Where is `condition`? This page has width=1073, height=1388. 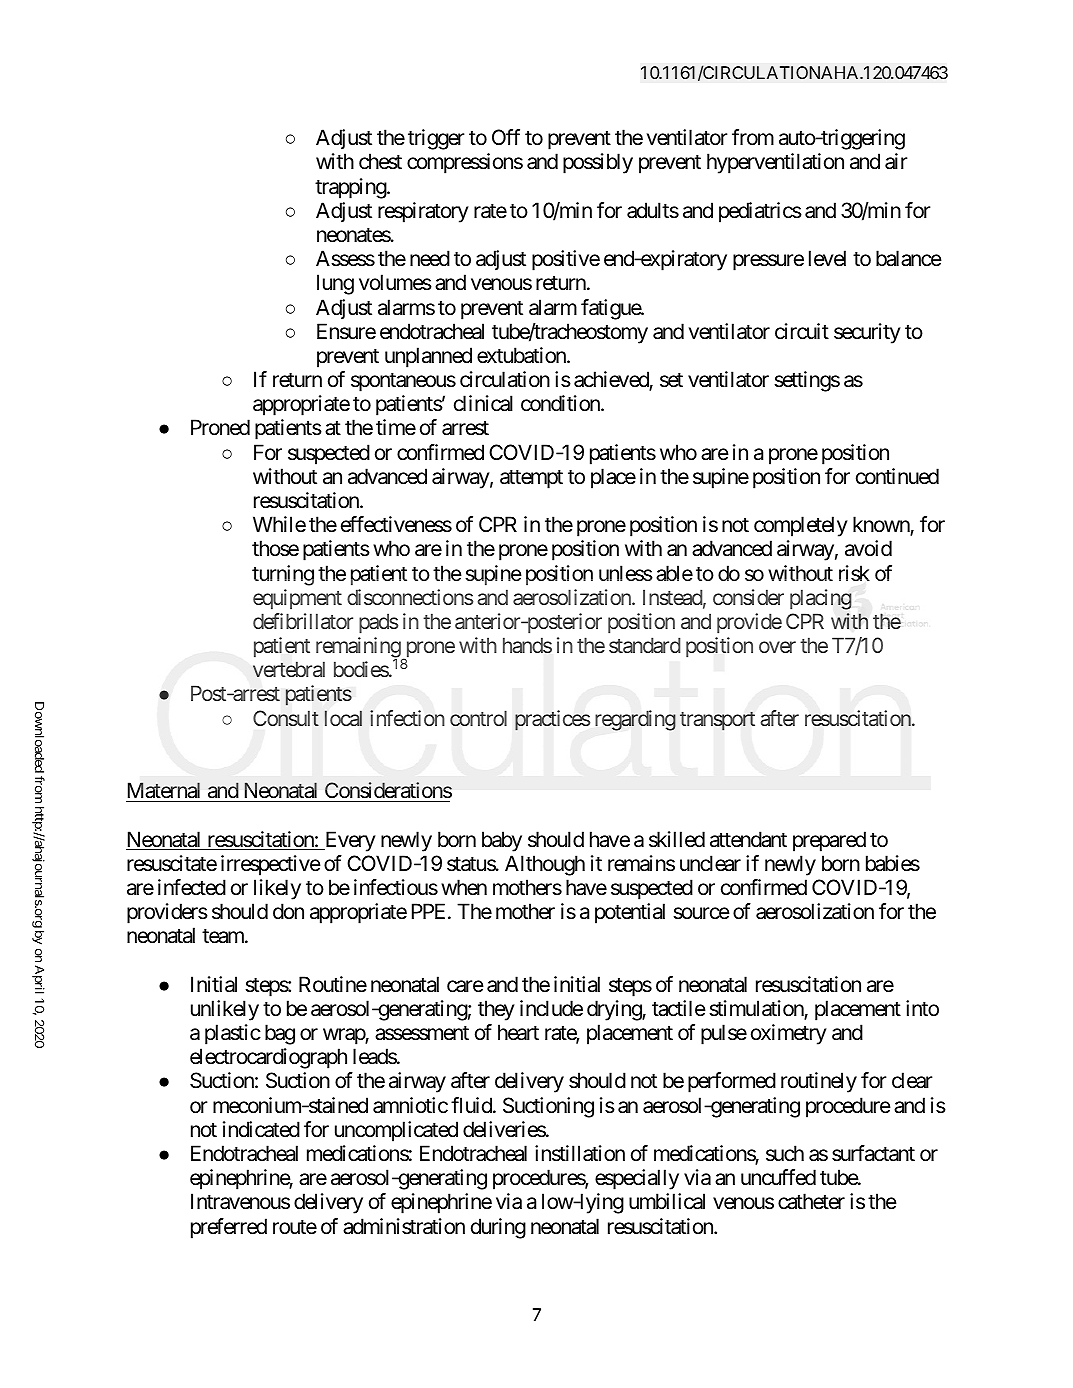 condition is located at coordinates (561, 403).
